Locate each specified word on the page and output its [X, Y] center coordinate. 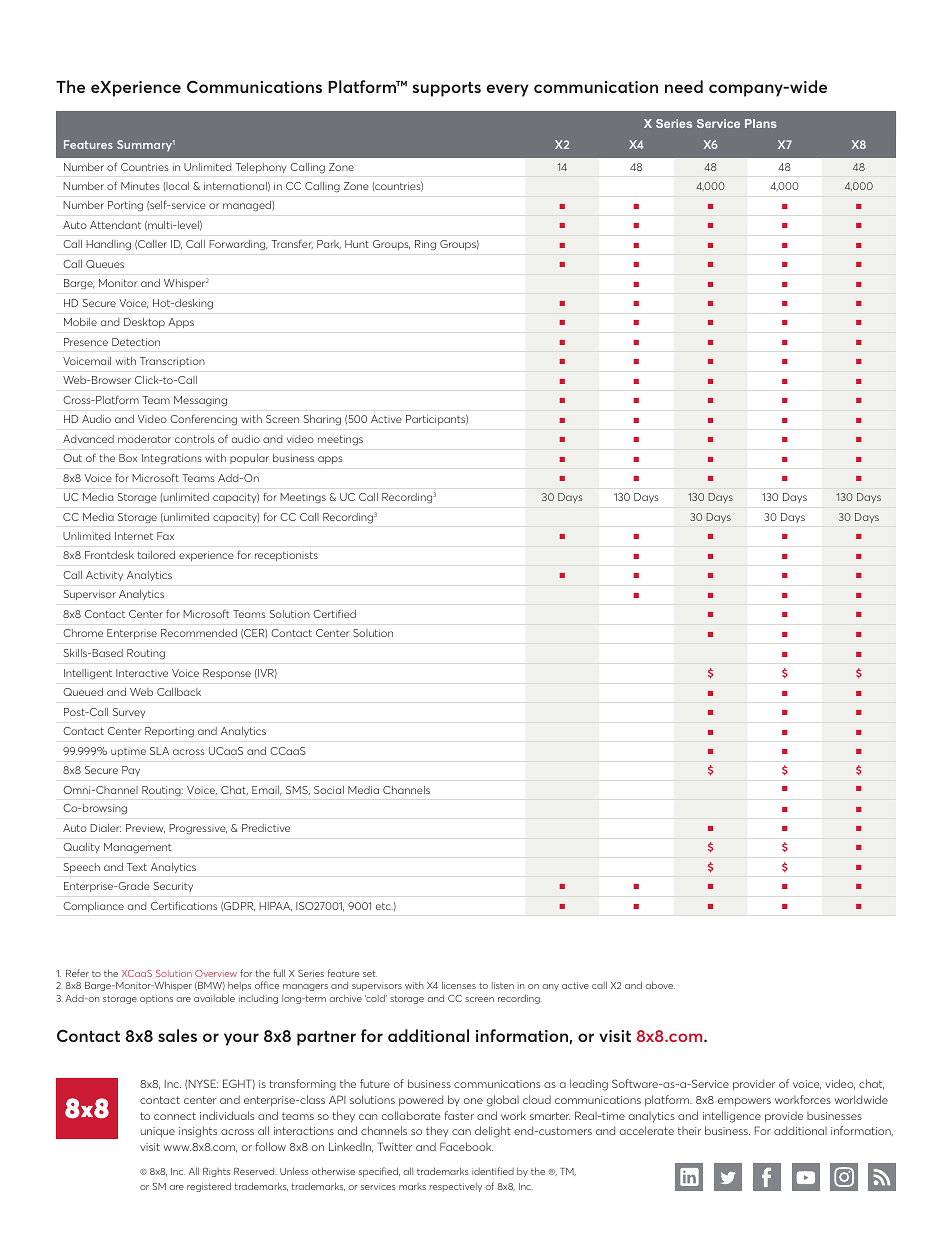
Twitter [395, 1146]
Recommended [199, 633]
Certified [334, 613]
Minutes [140, 186]
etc [384, 906]
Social [329, 790]
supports [447, 89]
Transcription [172, 362]
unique [158, 1132]
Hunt [357, 244]
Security [173, 887]
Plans [761, 123]
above [660, 985]
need [684, 86]
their [689, 1131]
